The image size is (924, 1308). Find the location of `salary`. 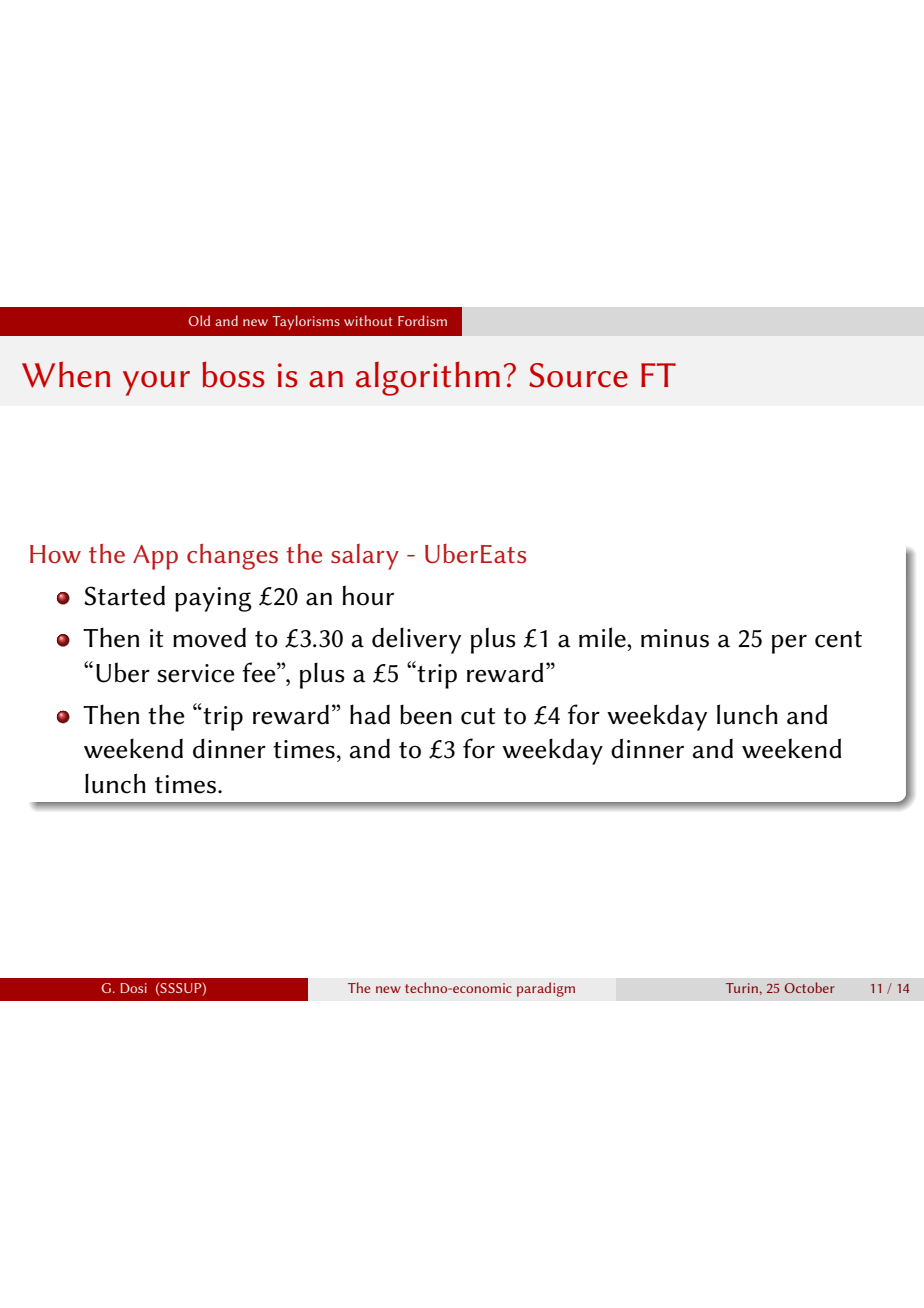

salary is located at coordinates (365, 557).
